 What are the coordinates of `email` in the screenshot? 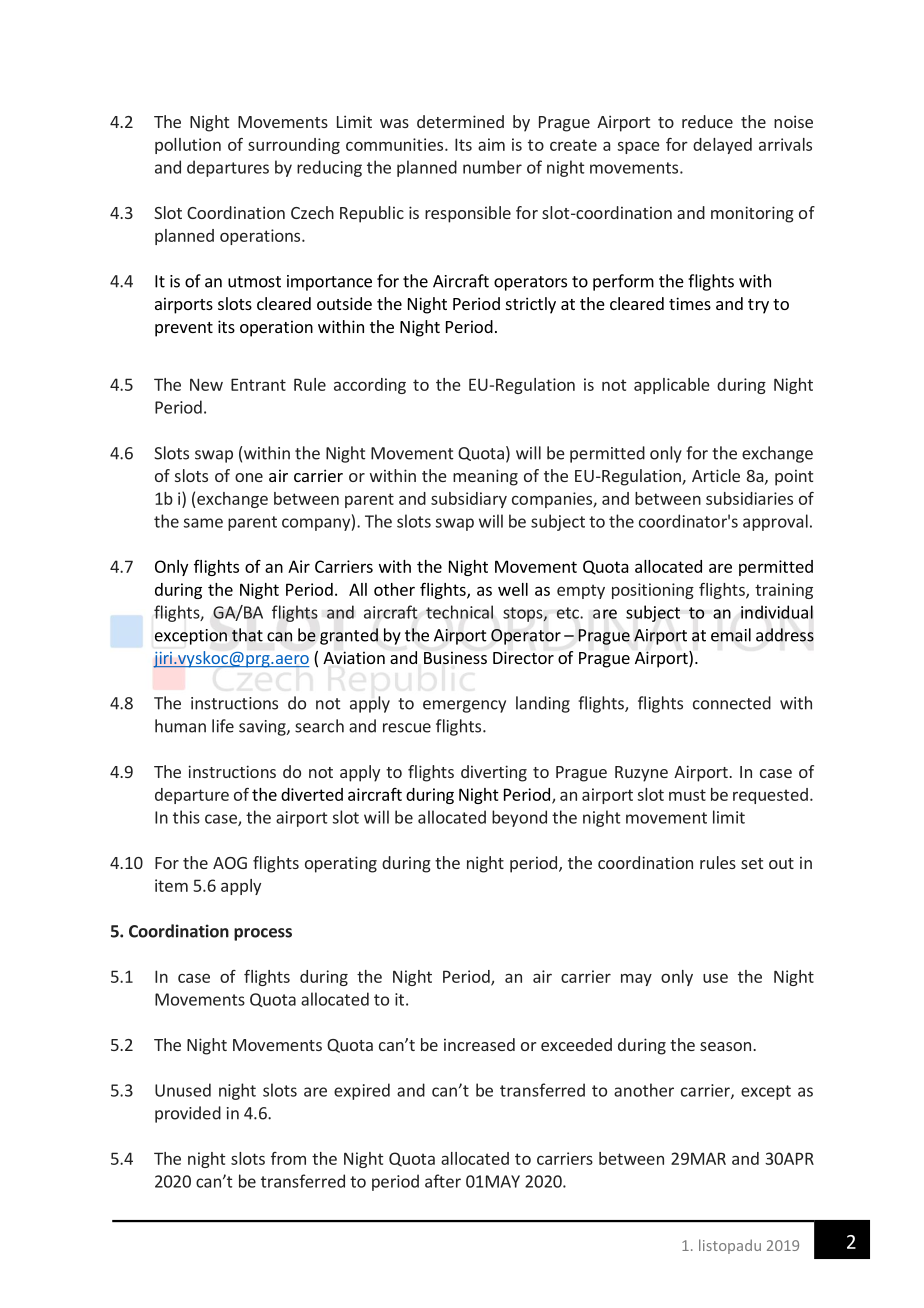 It's located at (731, 635).
